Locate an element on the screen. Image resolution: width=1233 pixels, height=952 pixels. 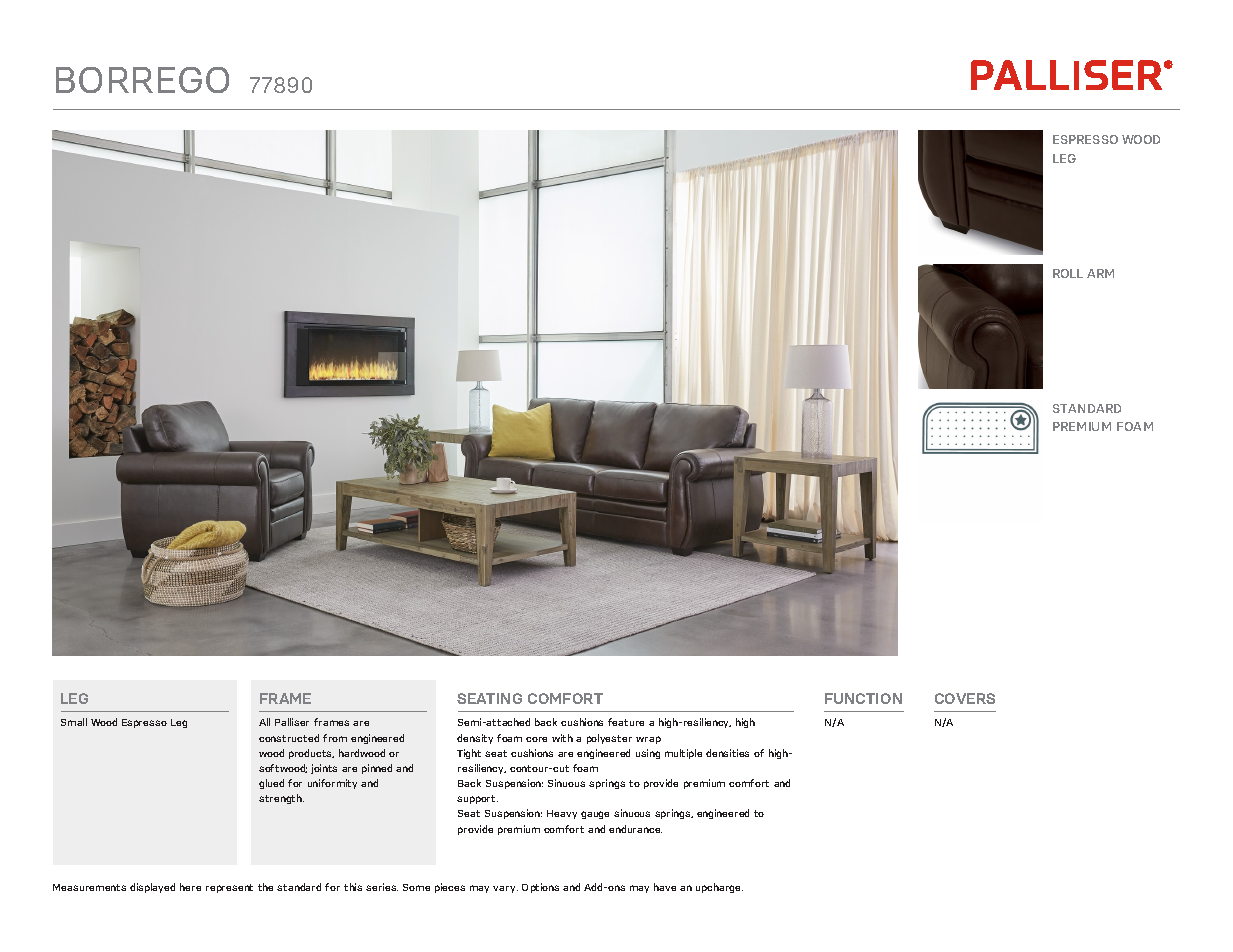
FUNCTION is located at coordinates (863, 698).
